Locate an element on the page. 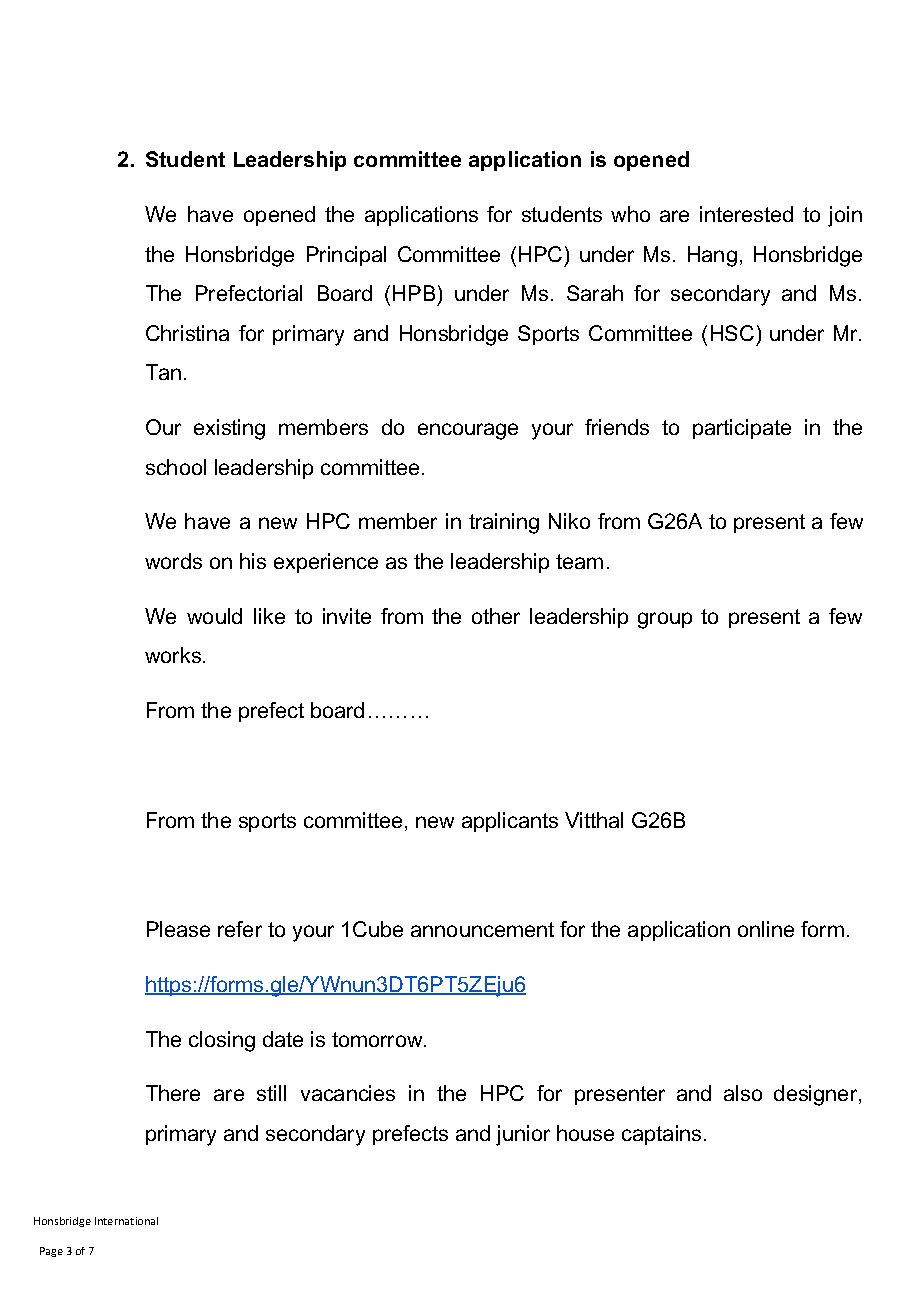  Principal is located at coordinates (346, 256).
